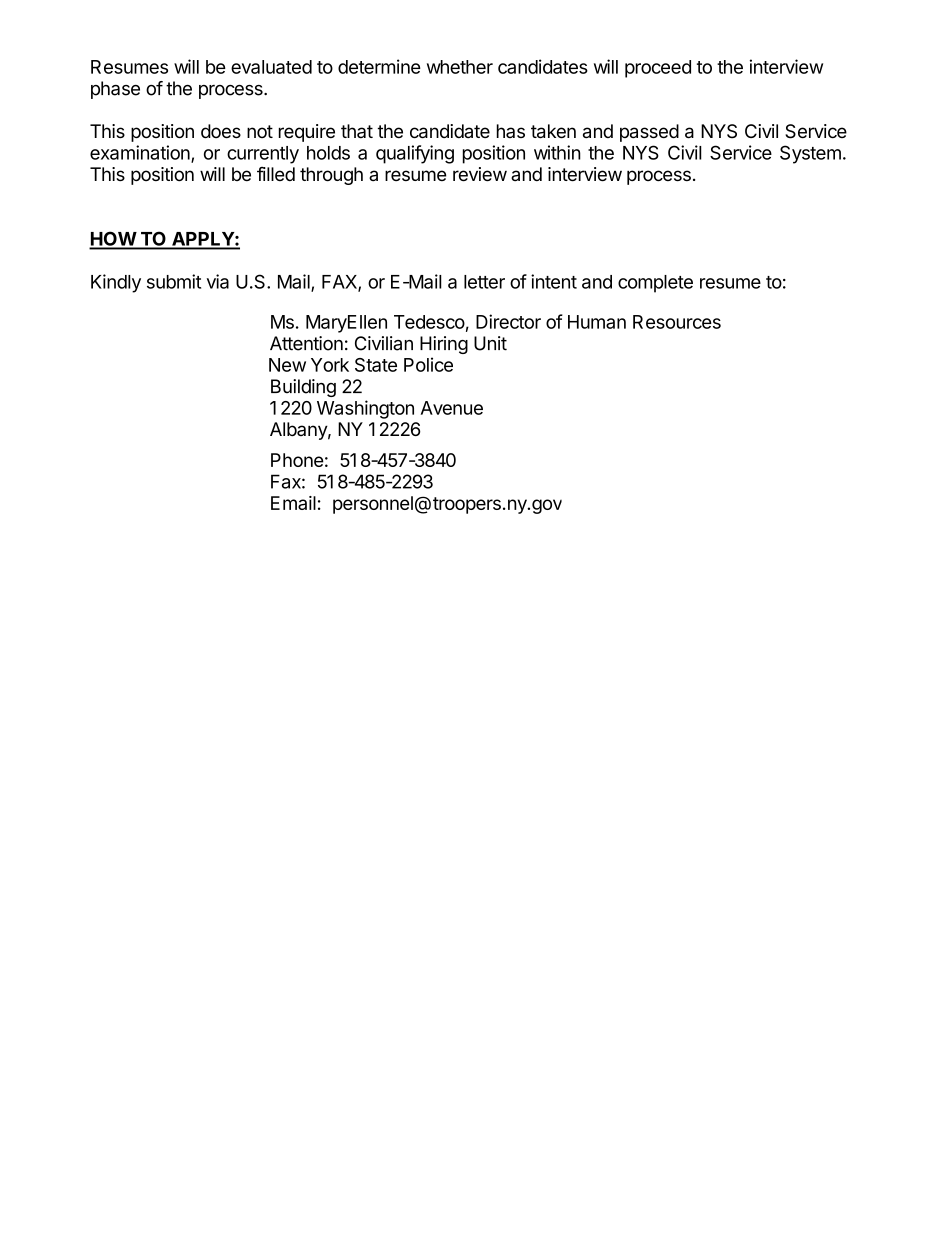 This screenshot has width=952, height=1233. Describe the element at coordinates (276, 174) in the screenshot. I see `filled` at that location.
